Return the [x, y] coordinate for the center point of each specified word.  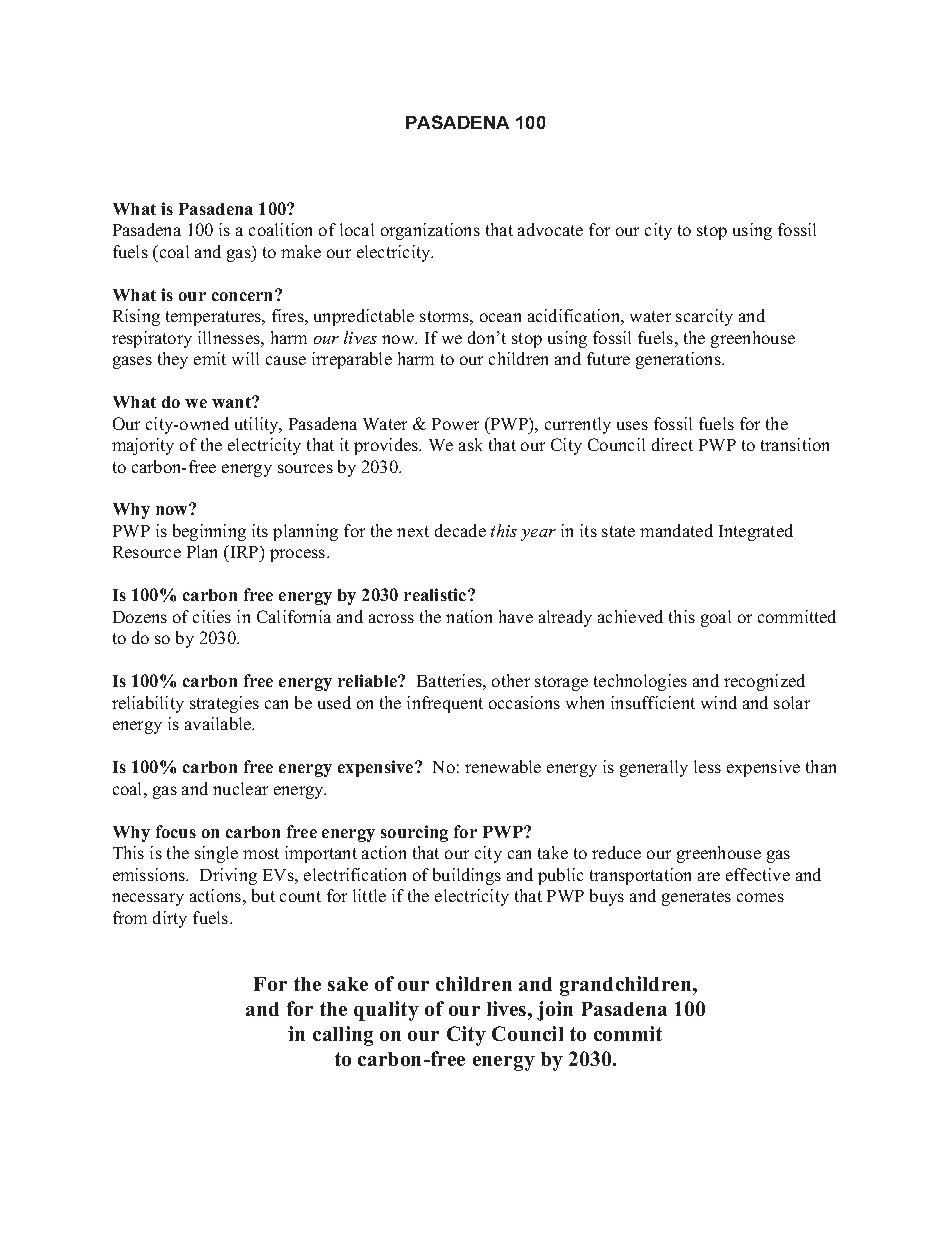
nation [469, 616]
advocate [550, 229]
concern [244, 295]
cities [212, 616]
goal [716, 618]
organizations [430, 231]
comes [760, 897]
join [555, 1011]
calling [343, 1036]
